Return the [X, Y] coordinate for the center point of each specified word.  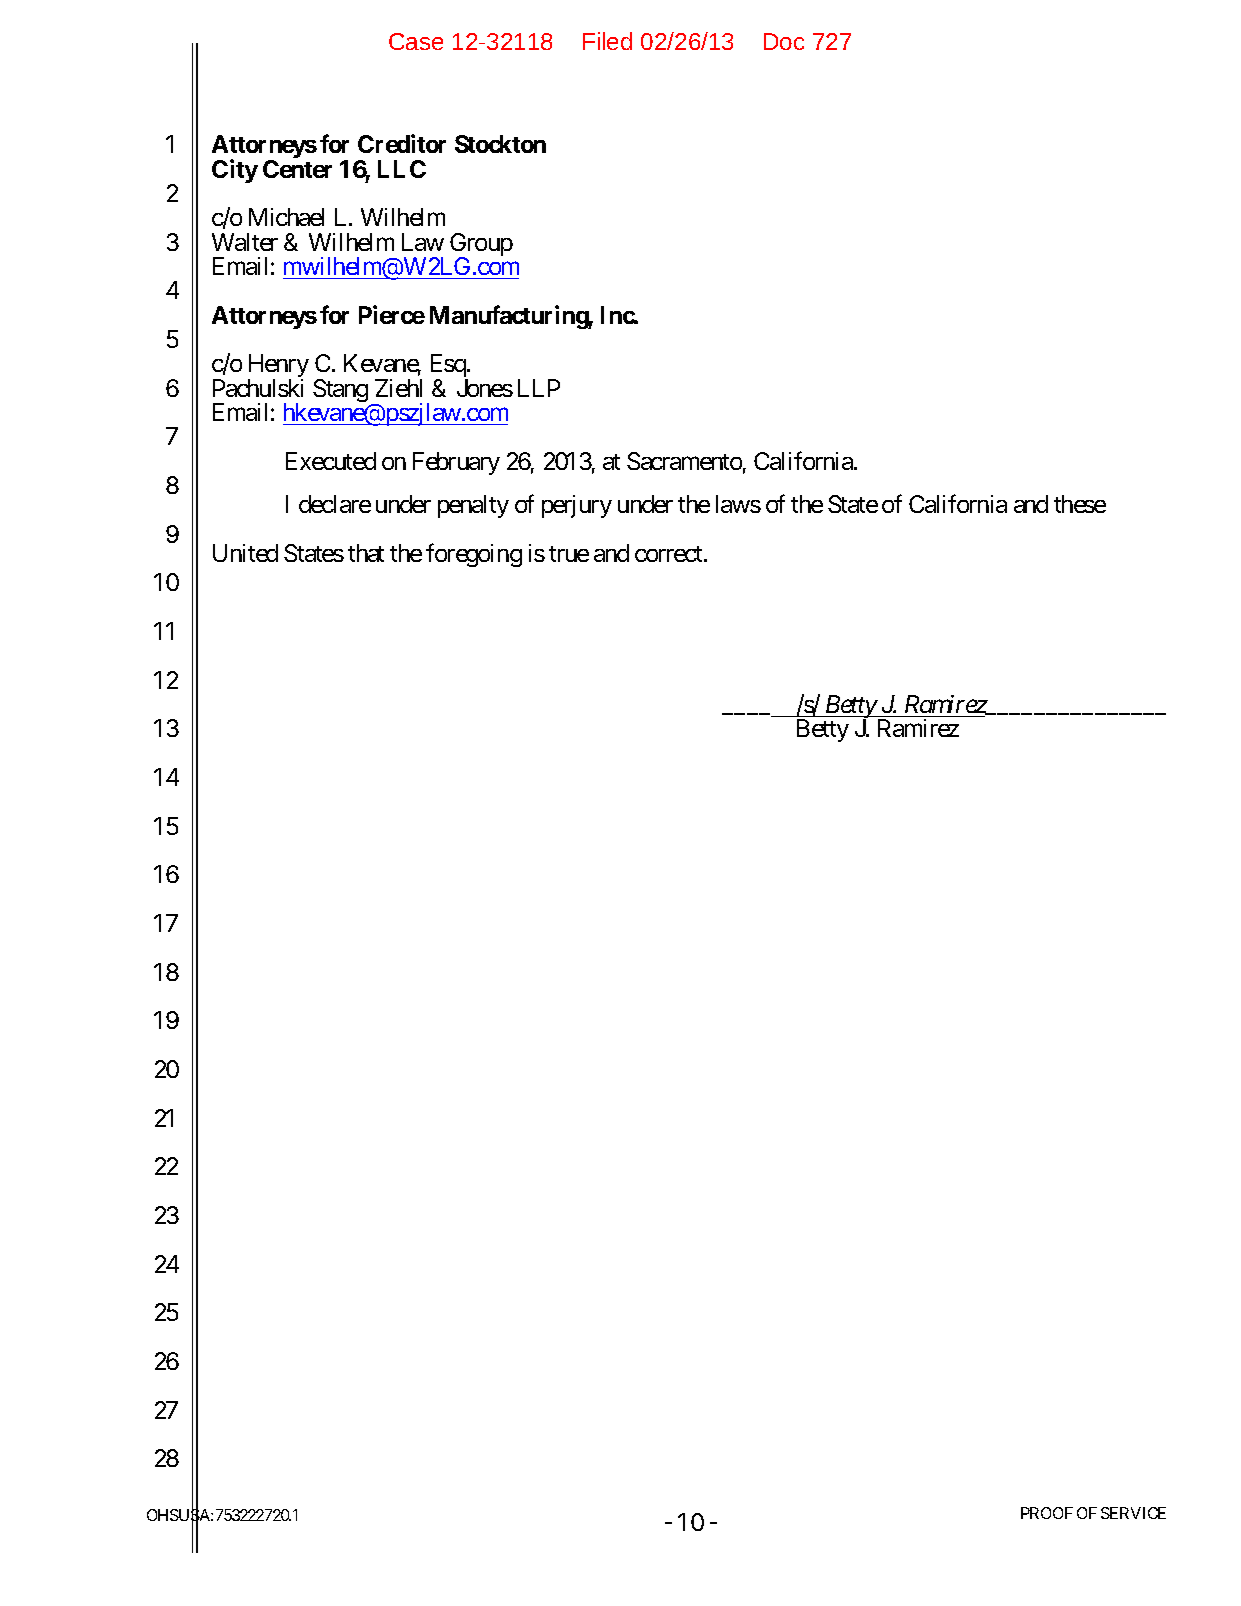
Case [416, 41]
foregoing [474, 555]
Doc [784, 41]
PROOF [1047, 1513]
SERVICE [1133, 1513]
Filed [607, 41]
